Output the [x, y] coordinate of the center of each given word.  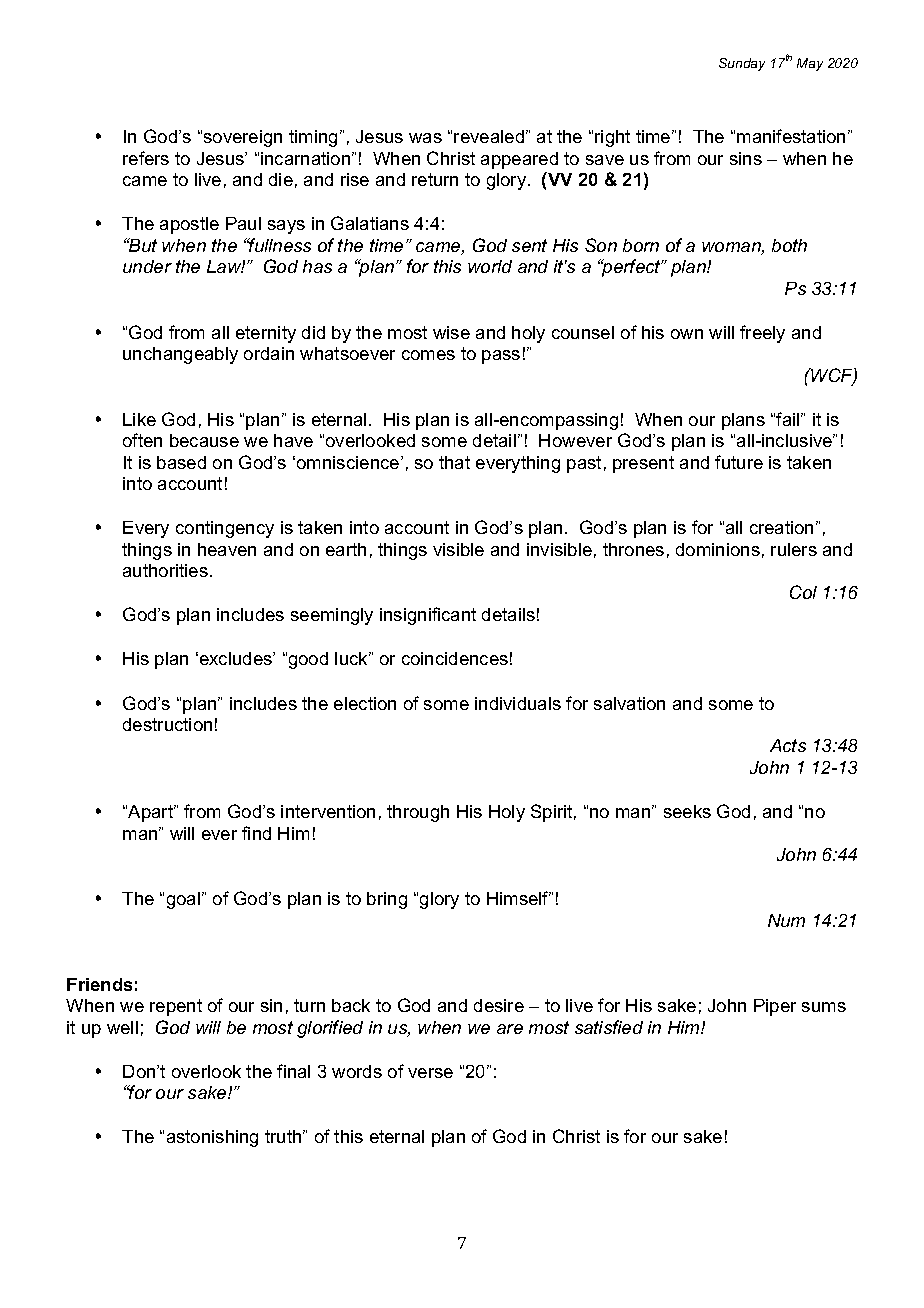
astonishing [212, 1138]
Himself [519, 898]
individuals [518, 703]
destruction [167, 724]
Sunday [742, 64]
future [739, 462]
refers [146, 158]
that [454, 462]
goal [183, 900]
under [147, 266]
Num [786, 920]
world [490, 266]
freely [762, 334]
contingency [225, 529]
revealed [489, 136]
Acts [788, 745]
